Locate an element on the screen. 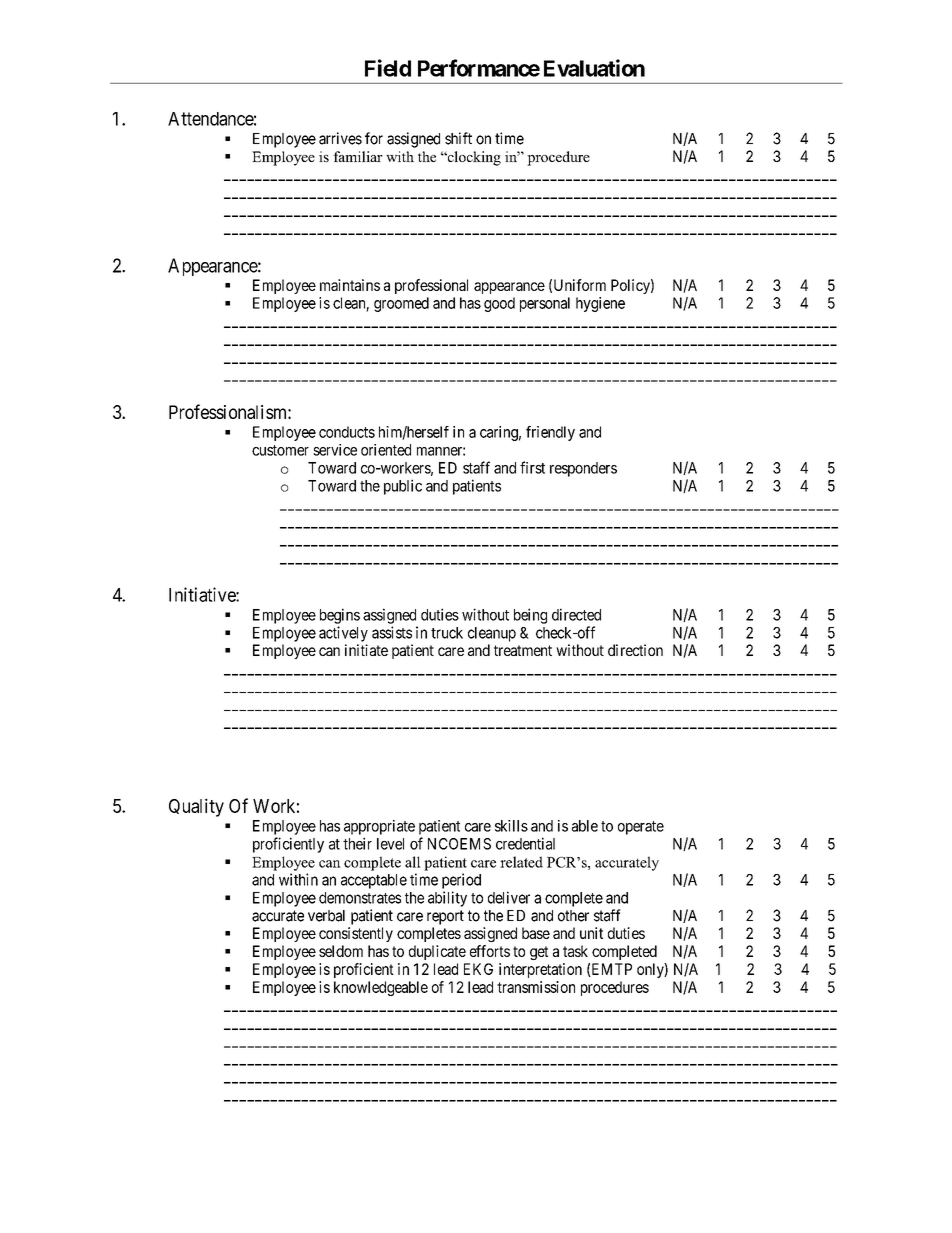 The width and height of the screenshot is (952, 1233). appropriate is located at coordinates (379, 827).
